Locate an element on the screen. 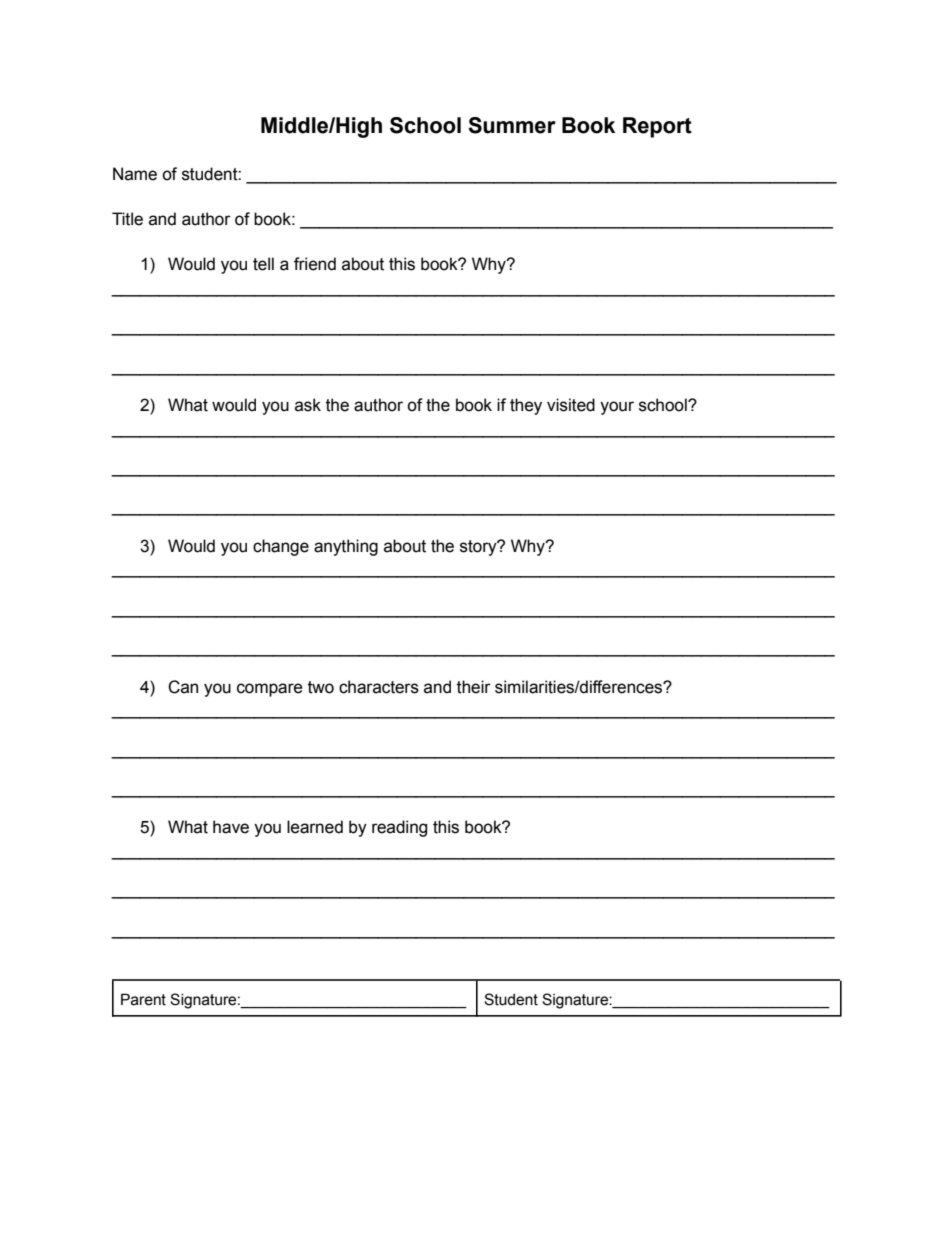  Name is located at coordinates (135, 174).
